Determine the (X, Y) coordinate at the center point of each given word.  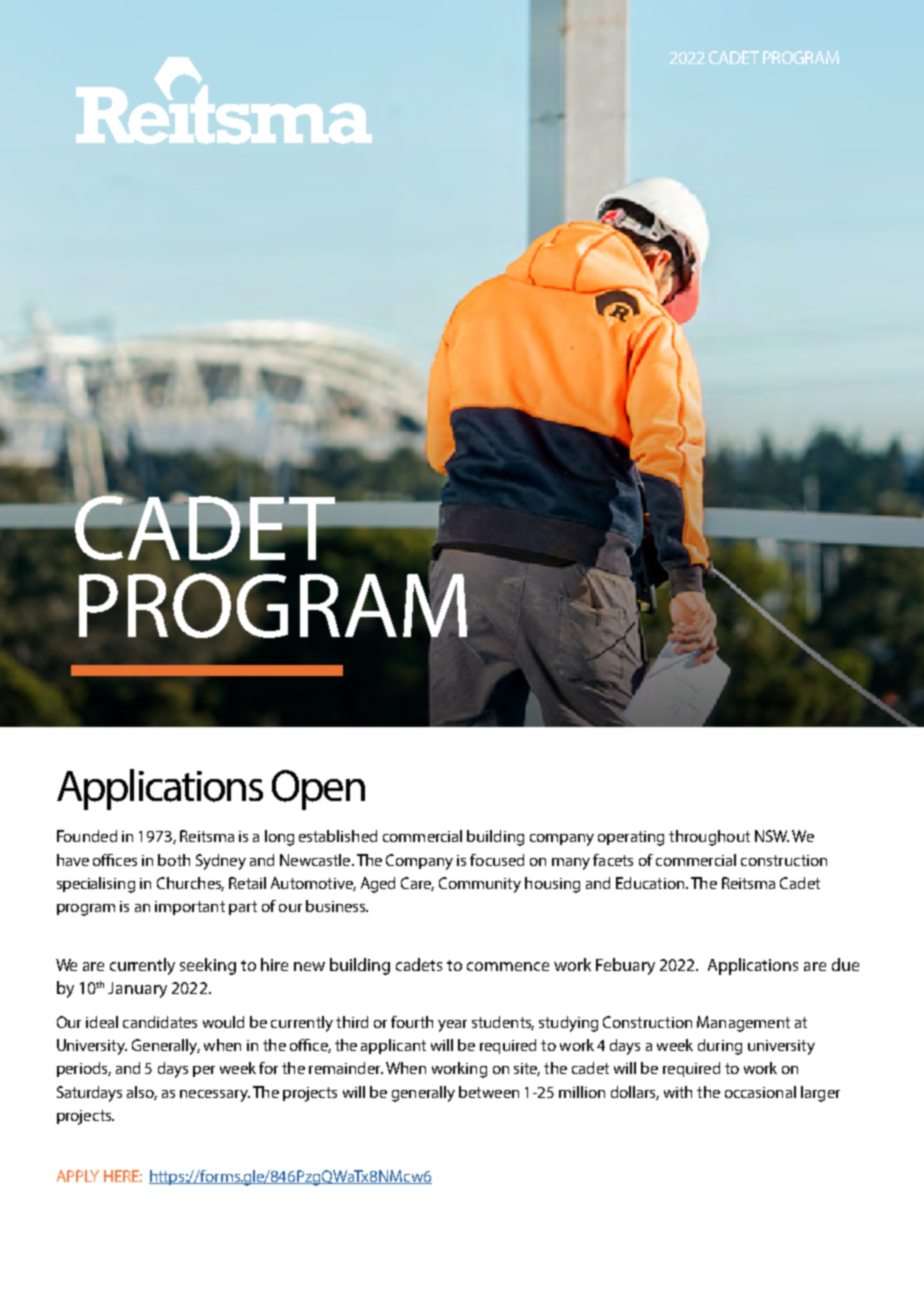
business (337, 906)
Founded (87, 836)
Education (651, 883)
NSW (772, 836)
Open (318, 790)
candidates (160, 1022)
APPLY (78, 1176)
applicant (393, 1046)
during (720, 1047)
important (190, 908)
